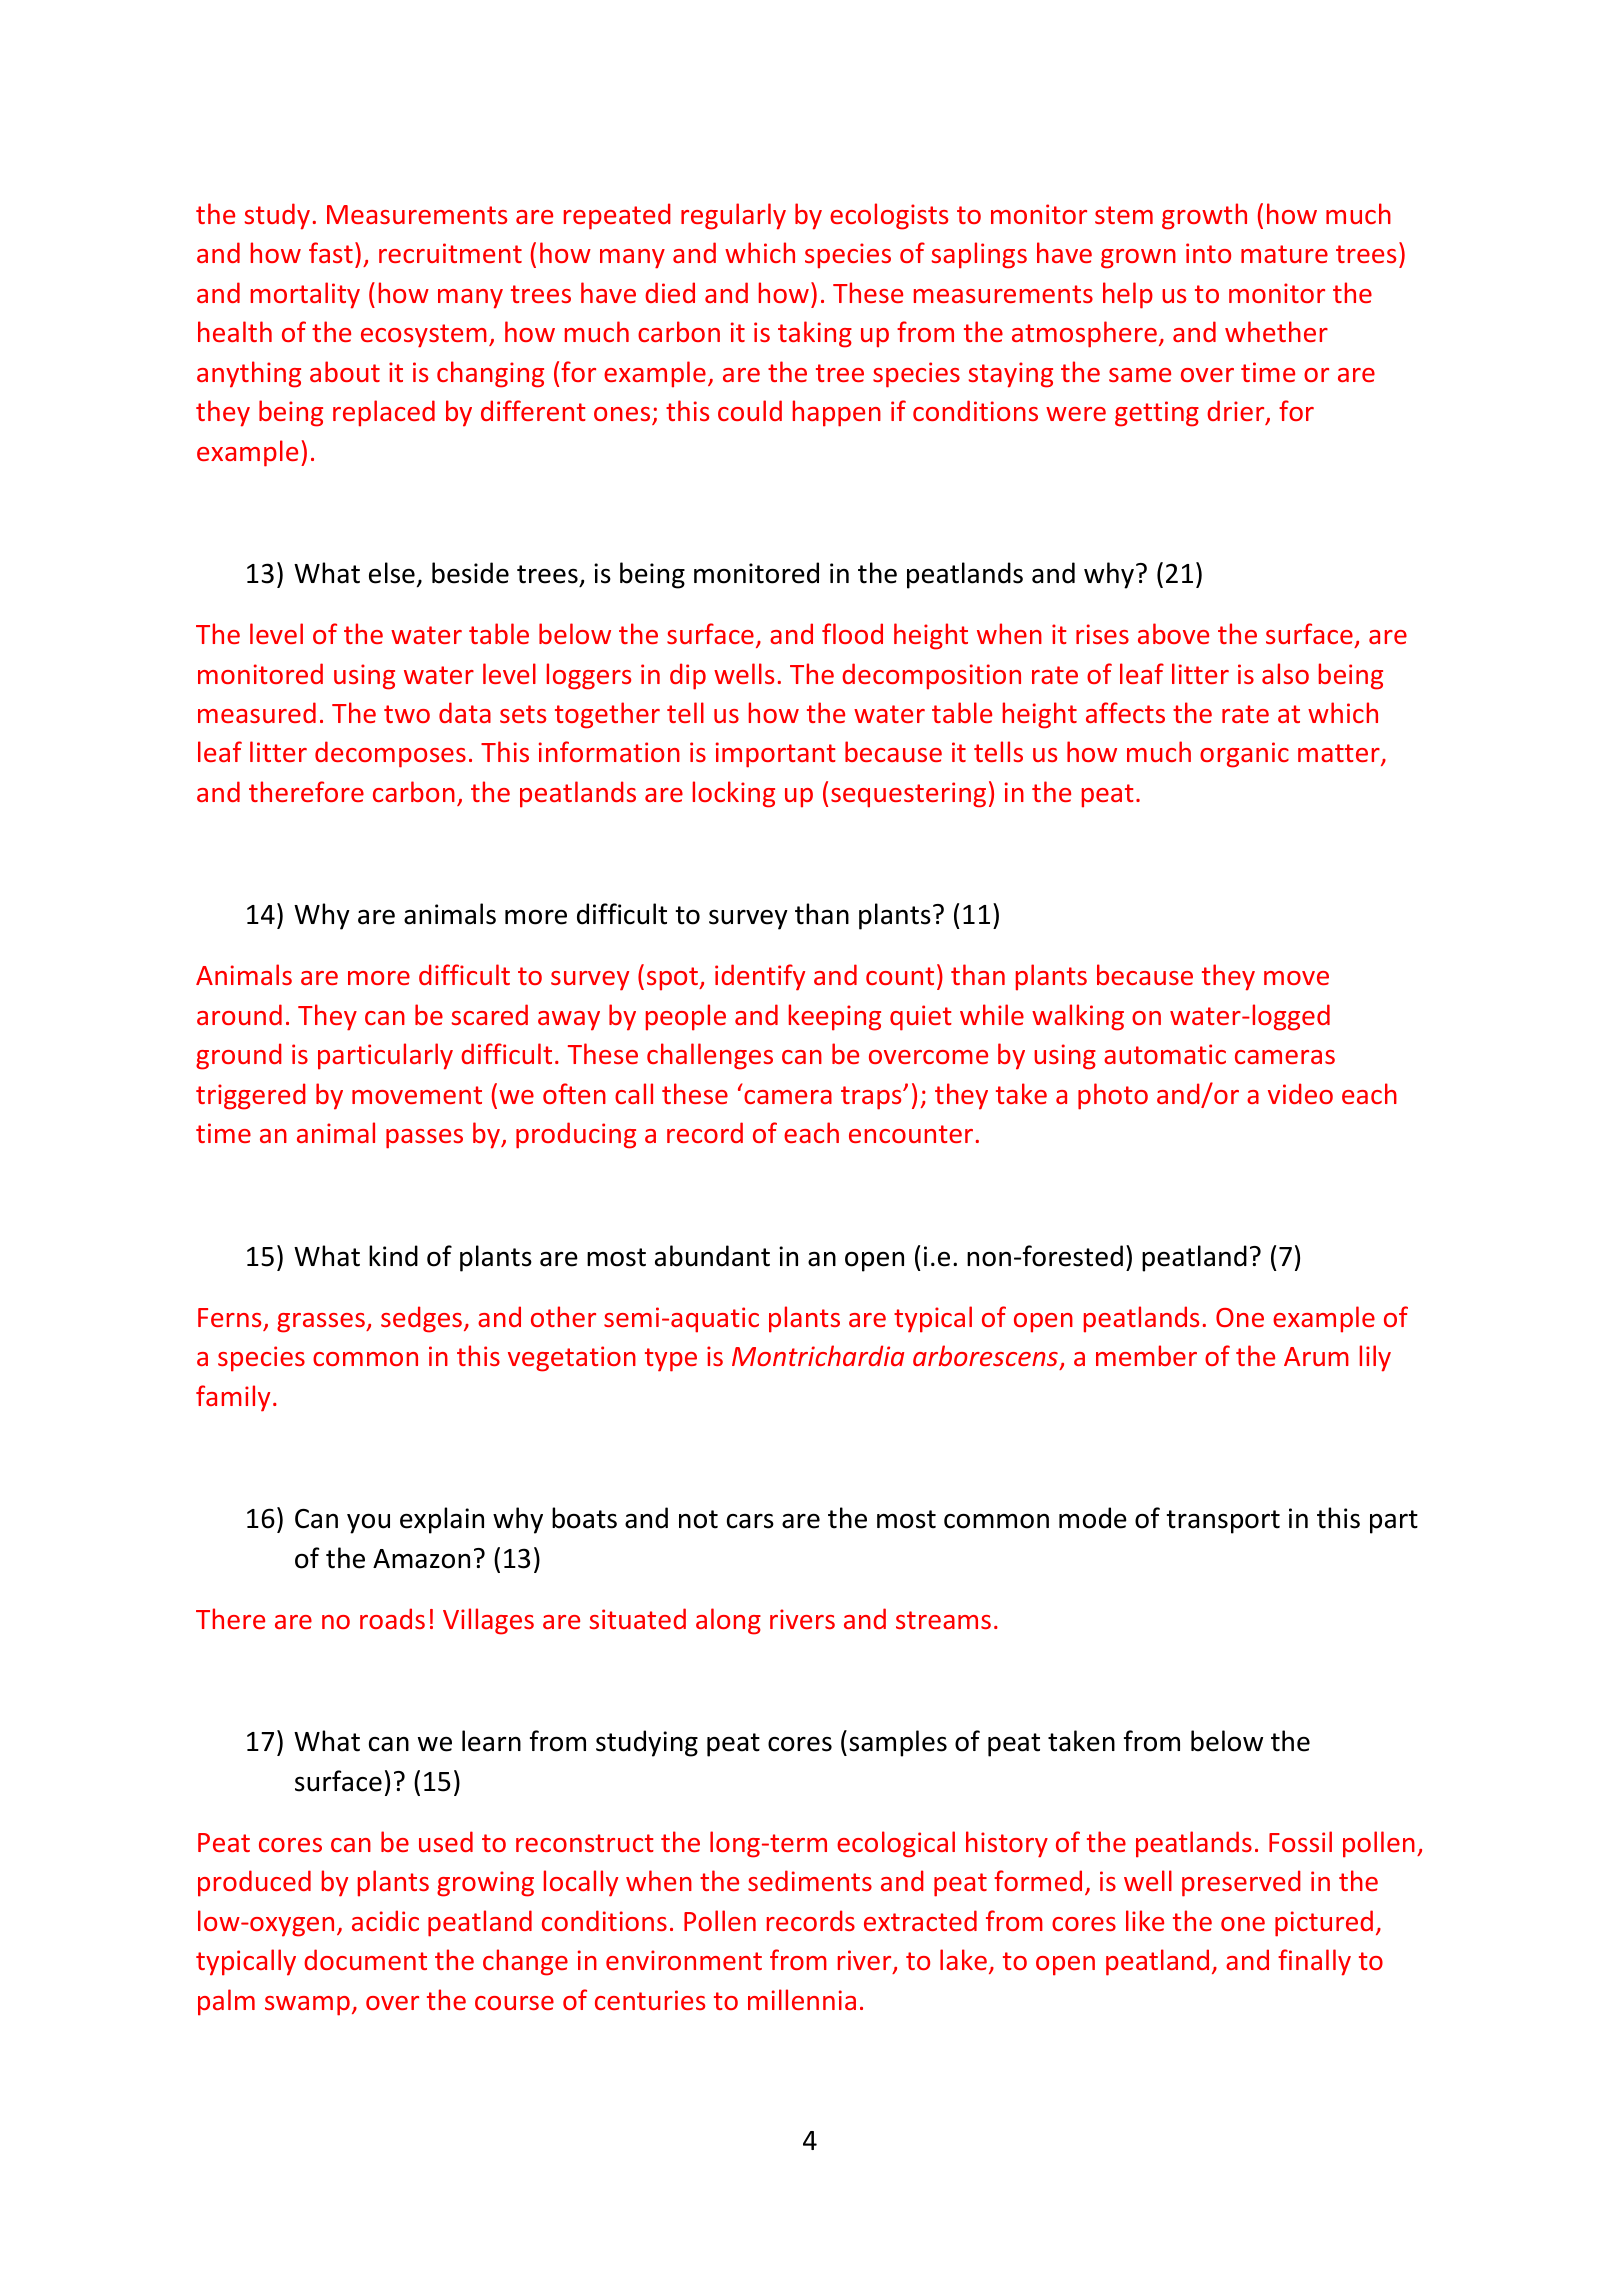 The height and width of the document is (2291, 1620). What do you see at coordinates (802, 1999) in the document?
I see `millennia` at bounding box center [802, 1999].
